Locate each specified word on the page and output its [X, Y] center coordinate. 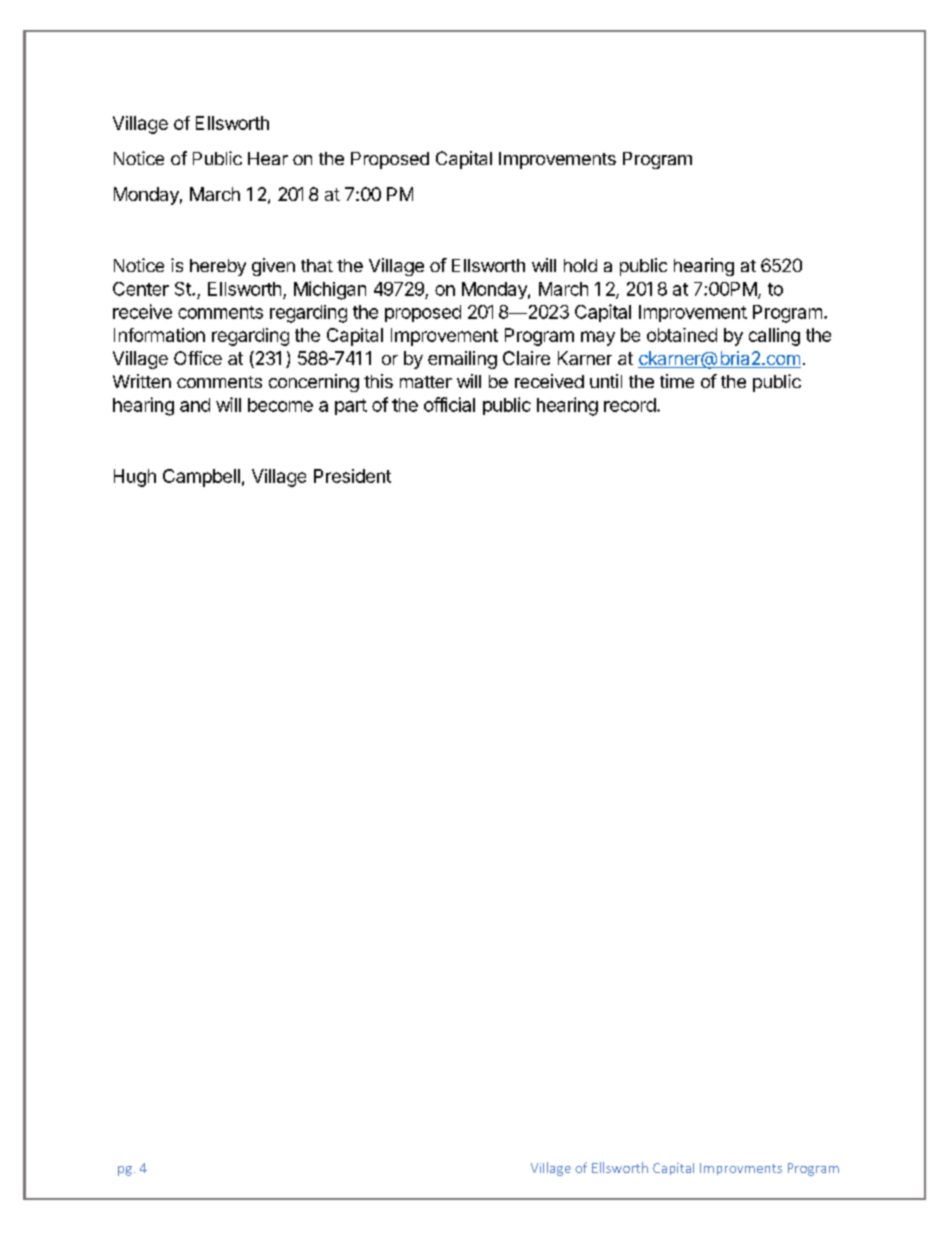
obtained [682, 335]
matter [426, 382]
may [598, 338]
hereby [218, 267]
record [630, 405]
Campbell [201, 478]
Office [198, 358]
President [352, 476]
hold [580, 265]
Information [159, 335]
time [677, 381]
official [449, 404]
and [195, 405]
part [351, 407]
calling [774, 337]
